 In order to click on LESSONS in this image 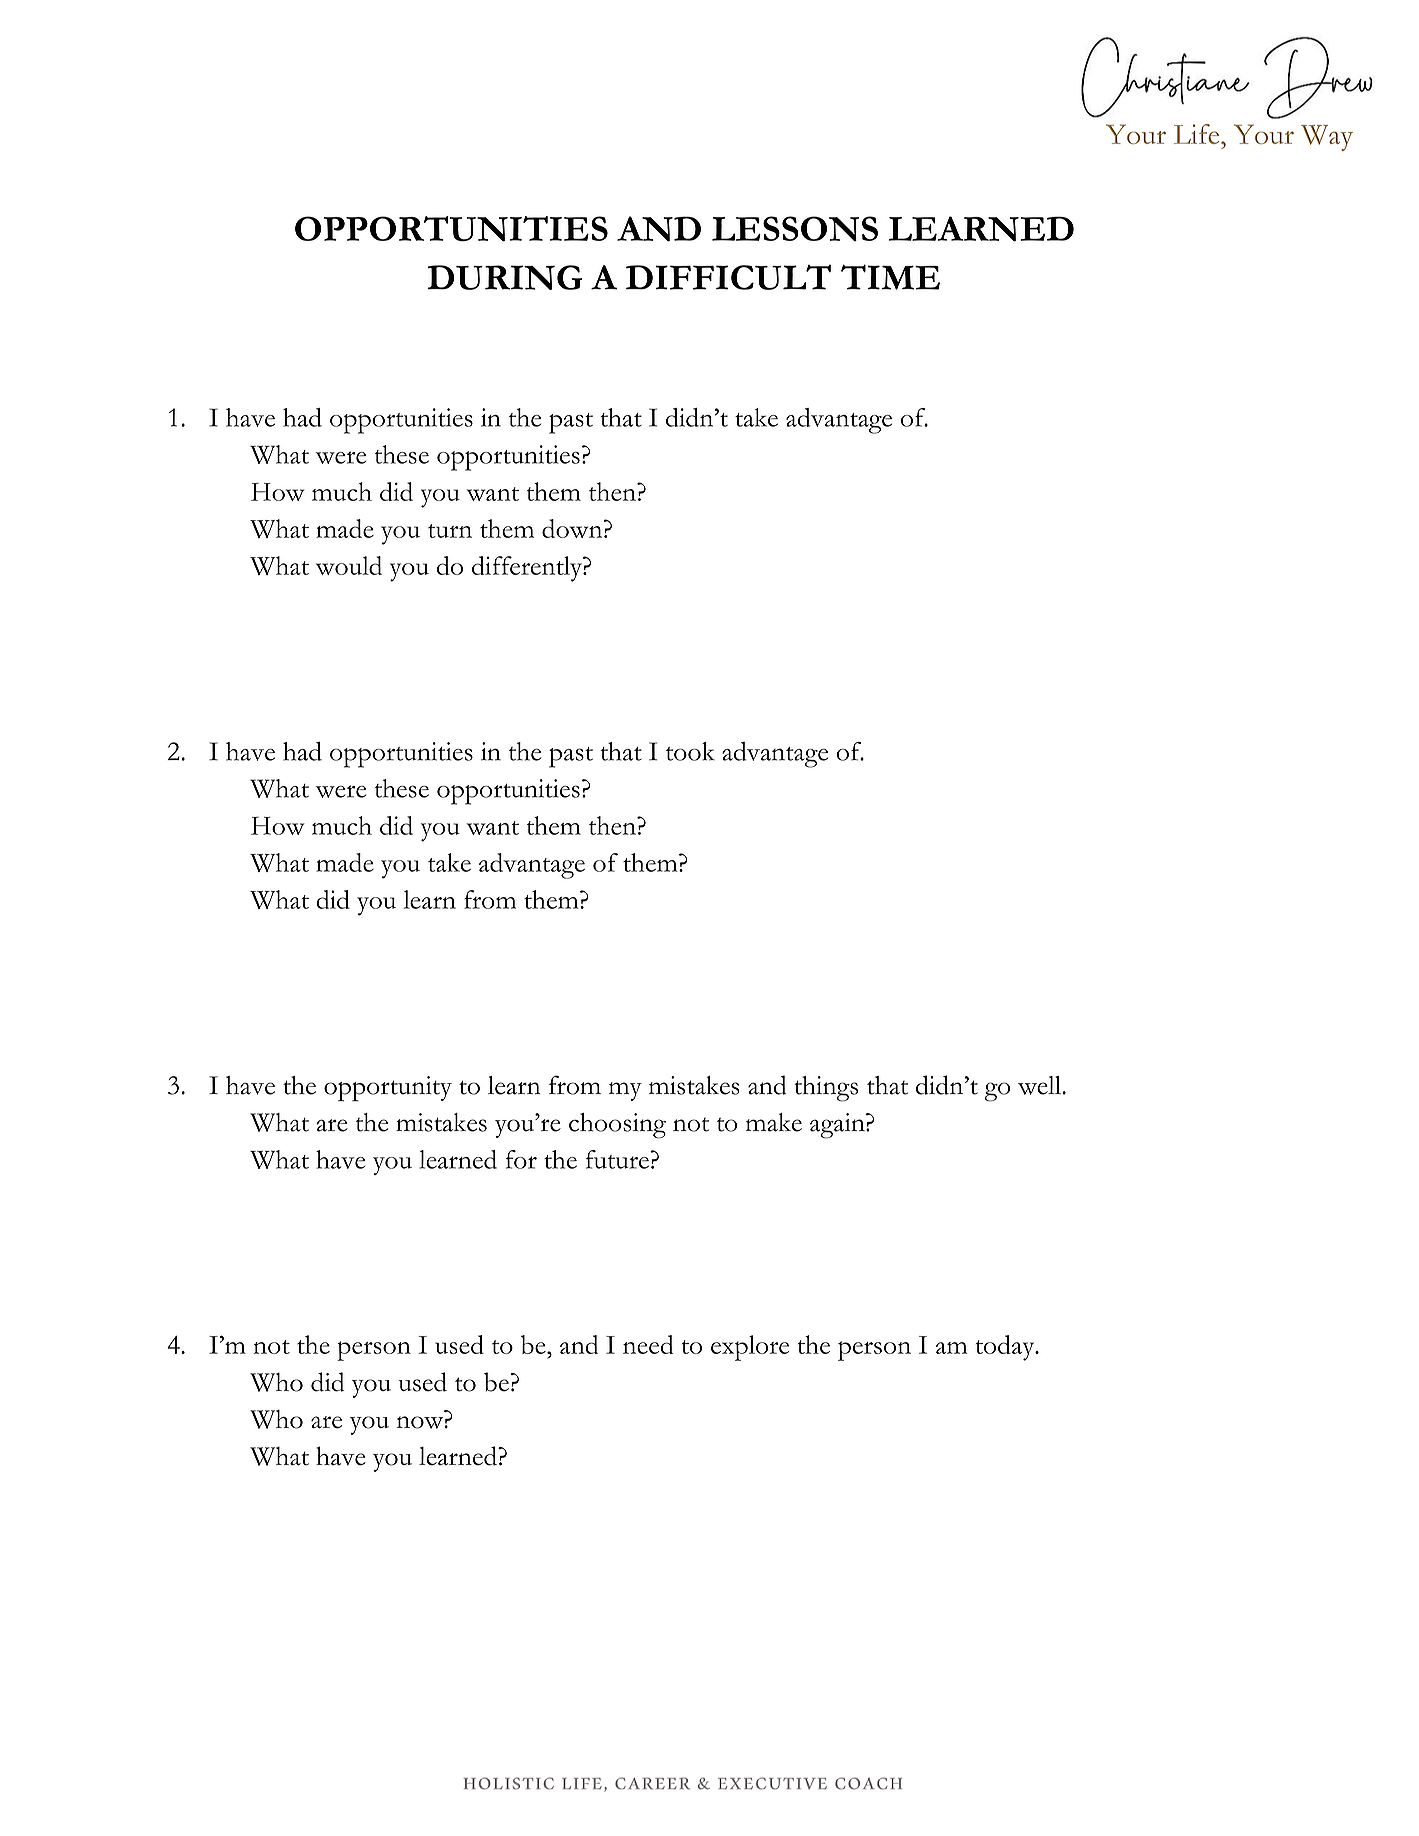, I will do `click(795, 228)`.
